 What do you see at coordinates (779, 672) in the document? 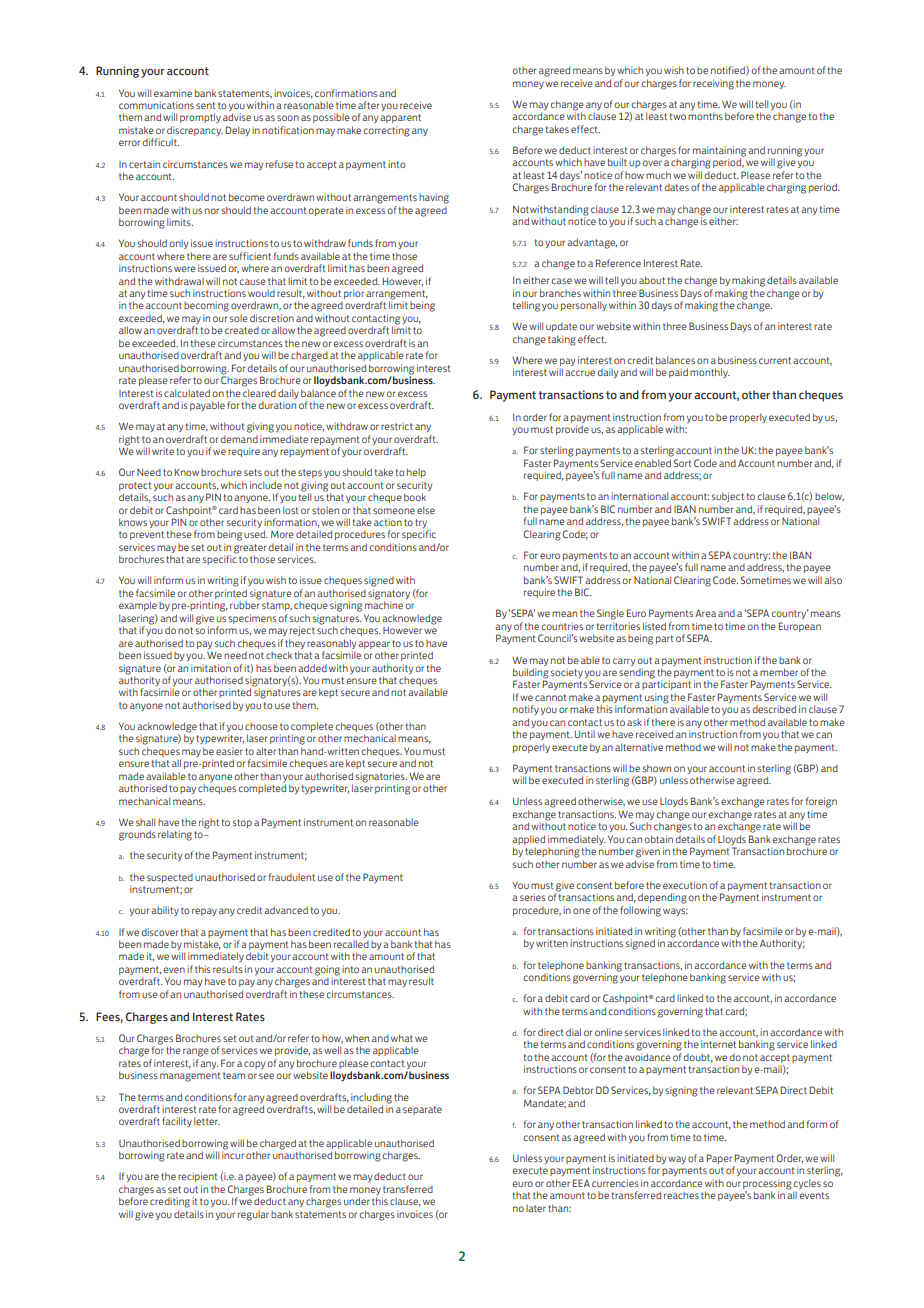
I see `member` at bounding box center [779, 672].
